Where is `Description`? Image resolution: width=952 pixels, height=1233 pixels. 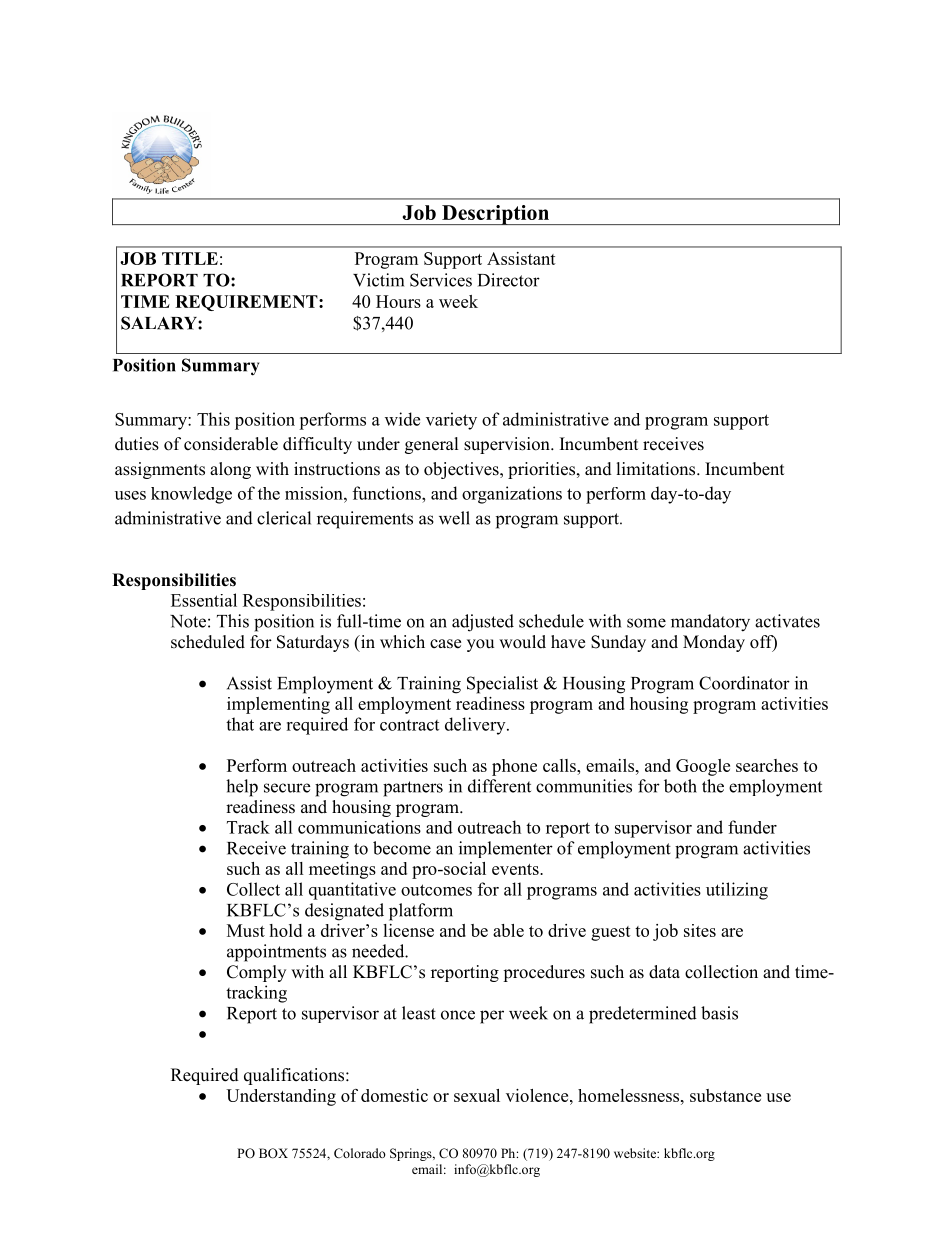 Description is located at coordinates (496, 215).
